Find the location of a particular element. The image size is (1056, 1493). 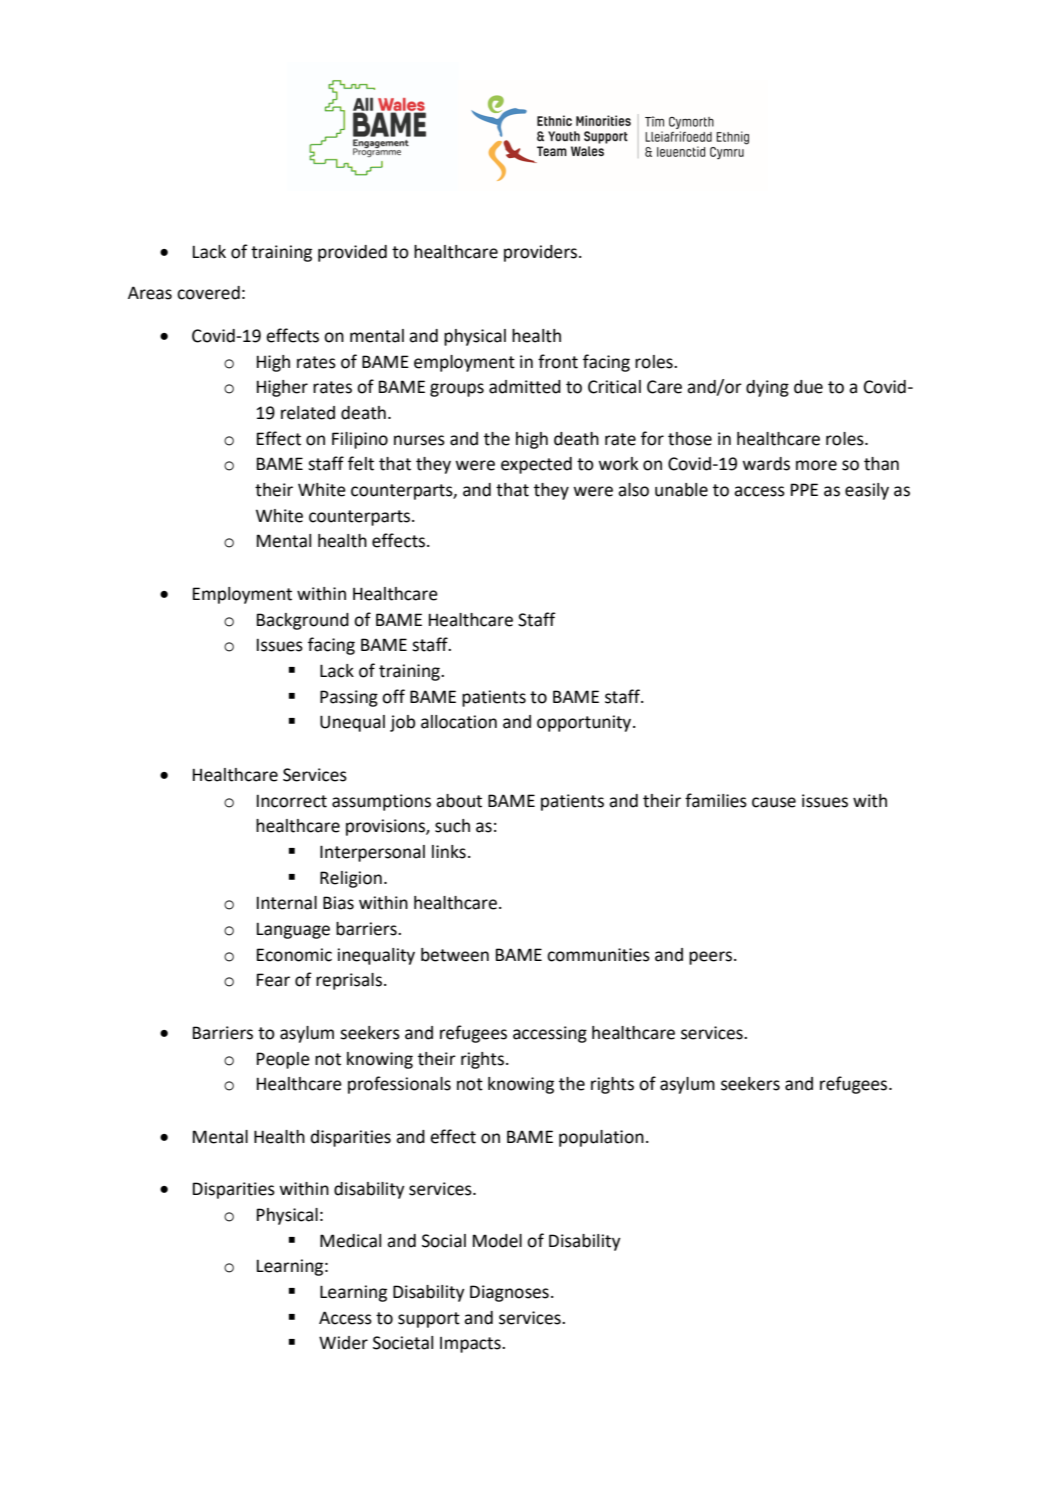

covered is located at coordinates (208, 293).
